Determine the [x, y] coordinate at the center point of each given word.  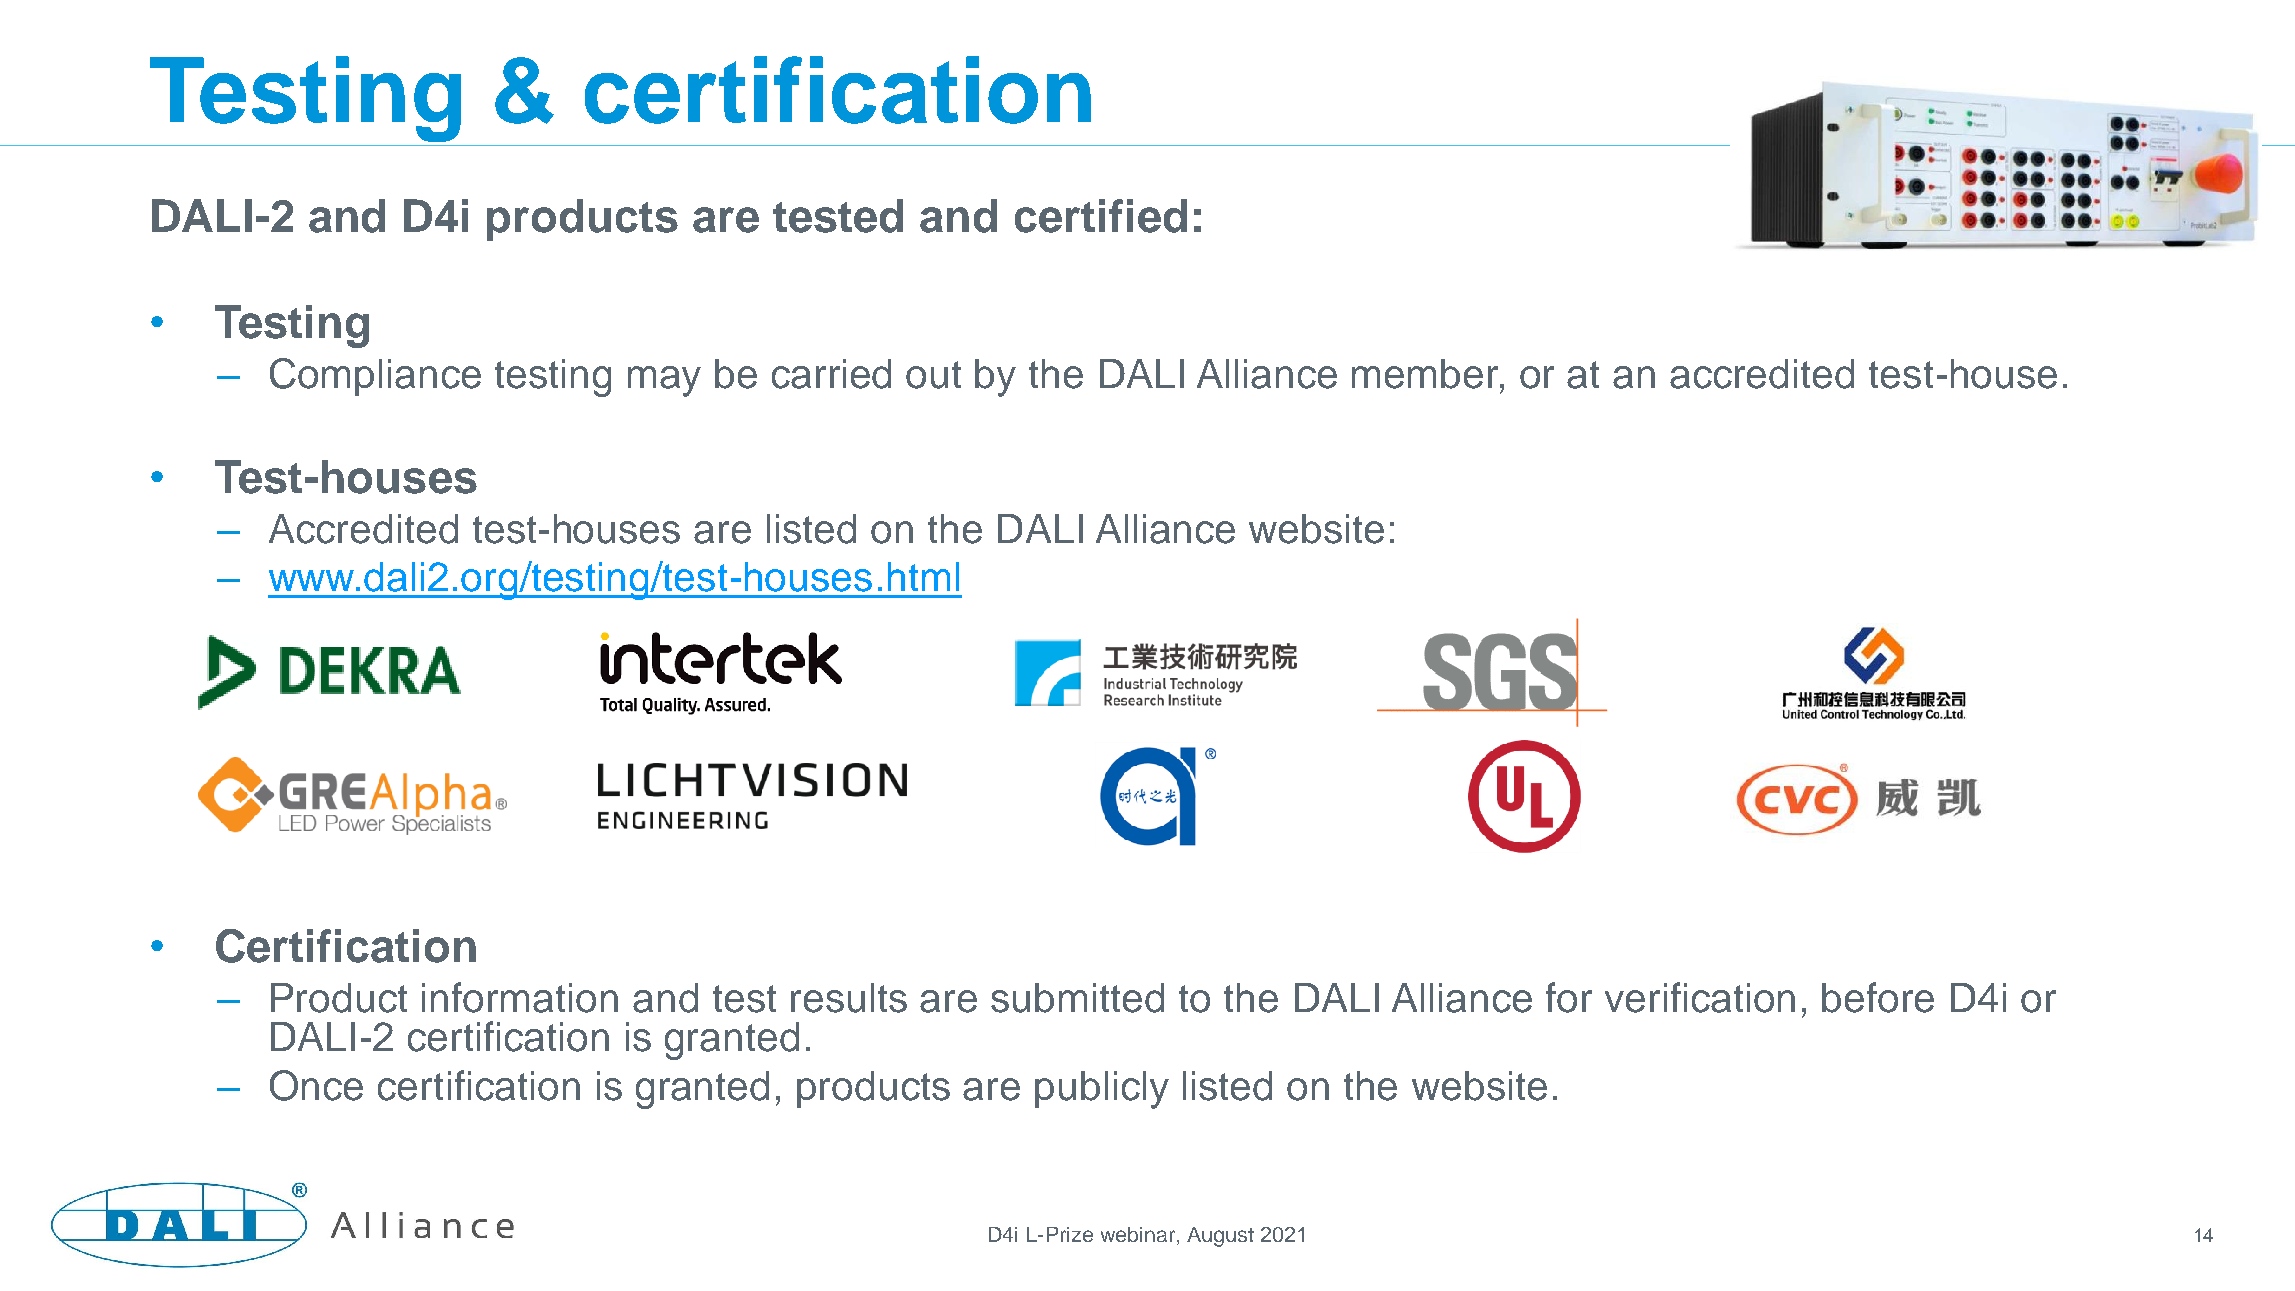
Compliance [375, 377]
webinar [1138, 1234]
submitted [1077, 998]
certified [1101, 216]
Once [316, 1085]
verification [1700, 997]
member [1427, 375]
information [520, 997]
